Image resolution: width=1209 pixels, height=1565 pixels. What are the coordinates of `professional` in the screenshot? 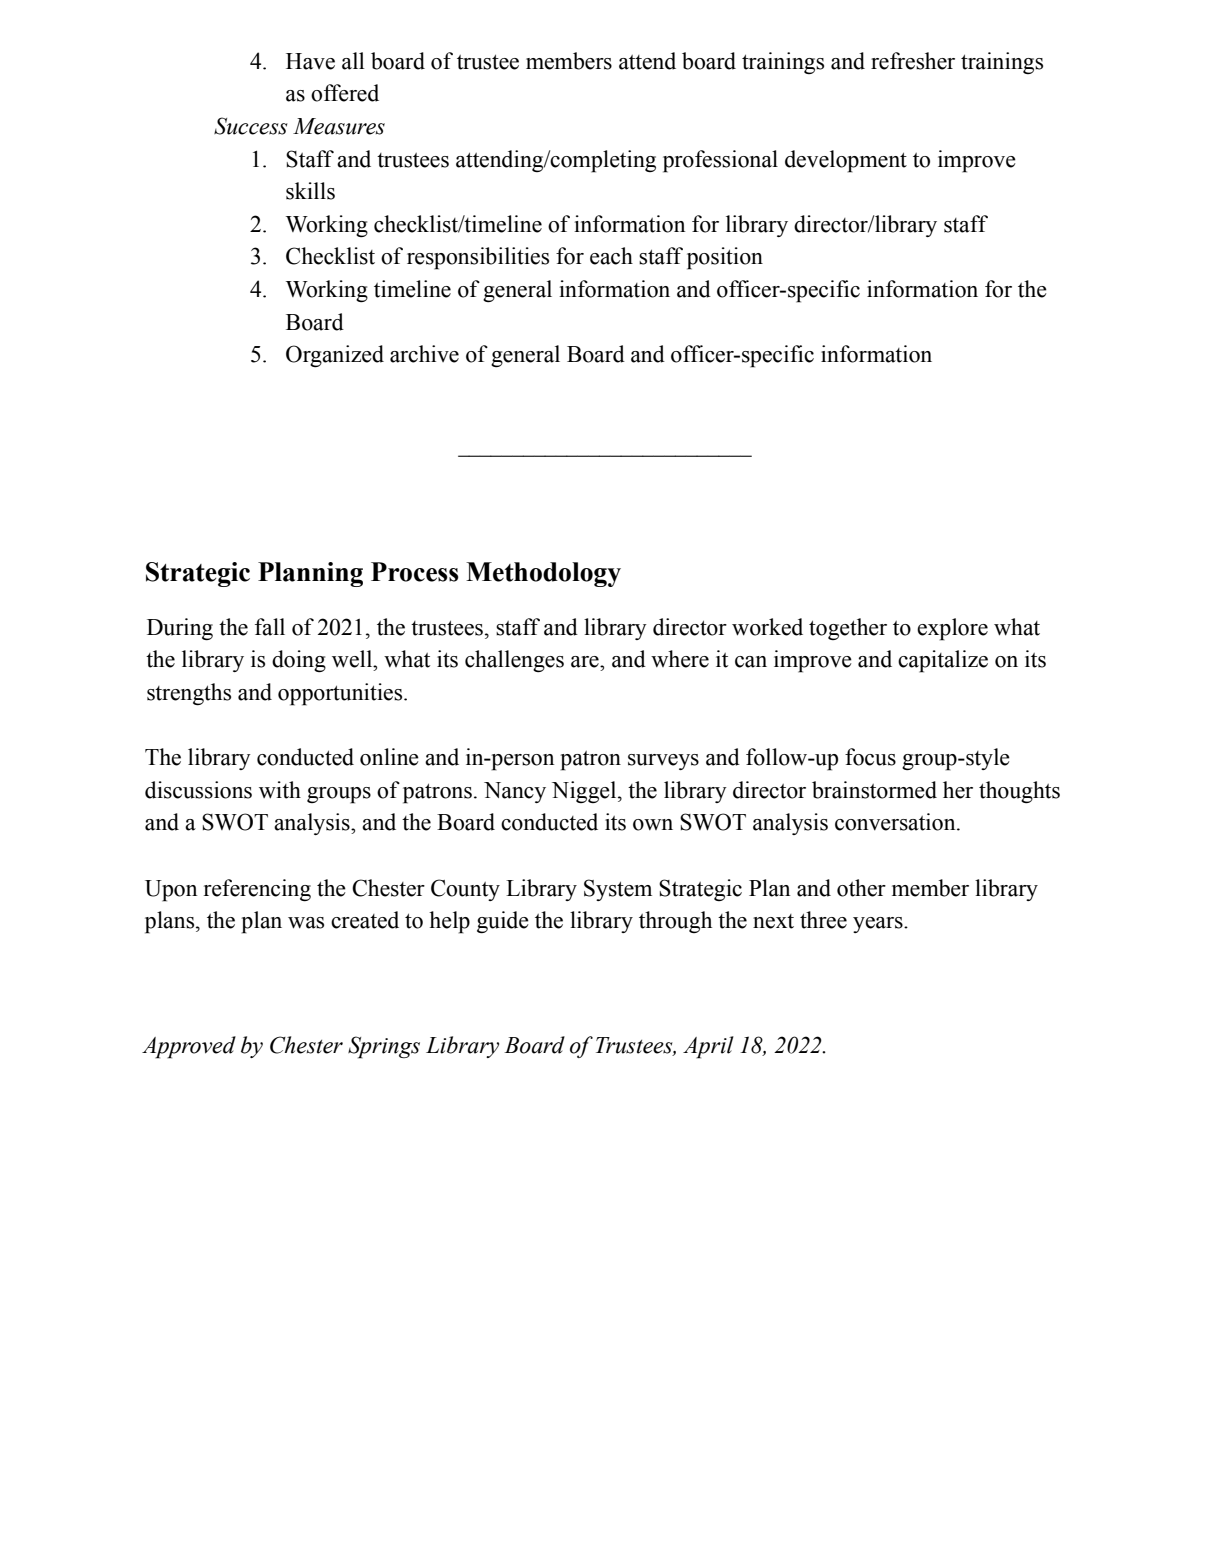 It's located at (720, 161).
